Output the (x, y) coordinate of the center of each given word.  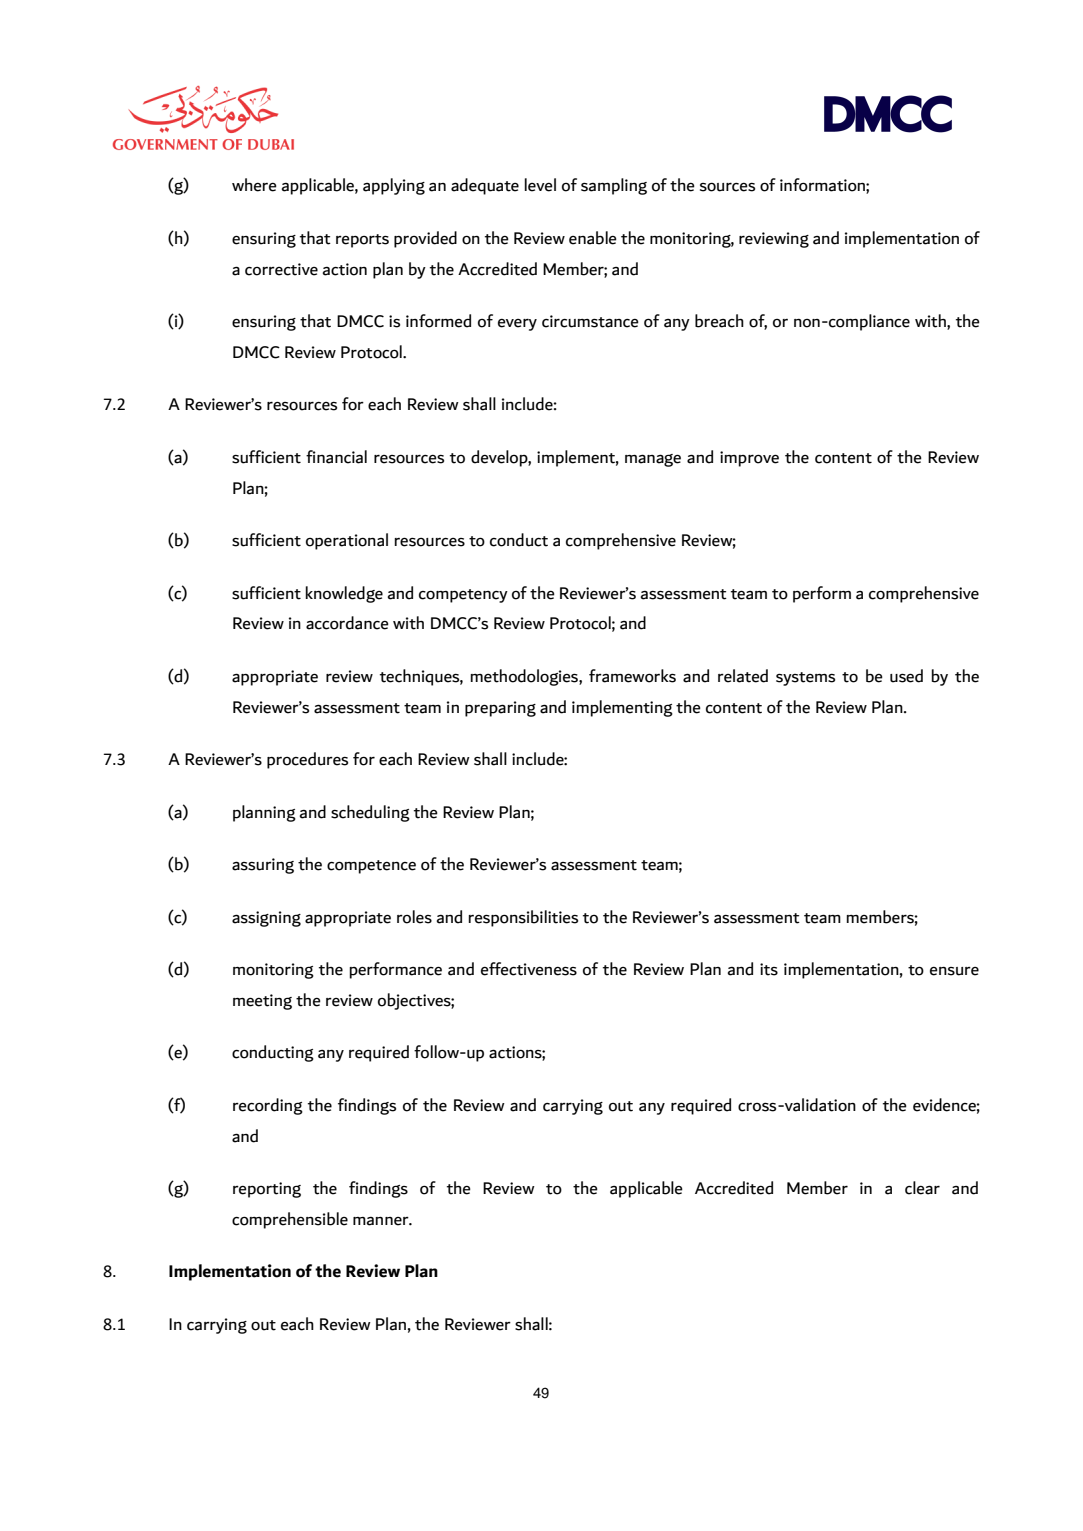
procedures (307, 760)
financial (336, 457)
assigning (266, 919)
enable (593, 238)
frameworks (632, 676)
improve (749, 459)
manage (653, 460)
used (906, 676)
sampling (614, 186)
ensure (954, 971)
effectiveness (529, 969)
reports (362, 241)
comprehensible (290, 1220)
